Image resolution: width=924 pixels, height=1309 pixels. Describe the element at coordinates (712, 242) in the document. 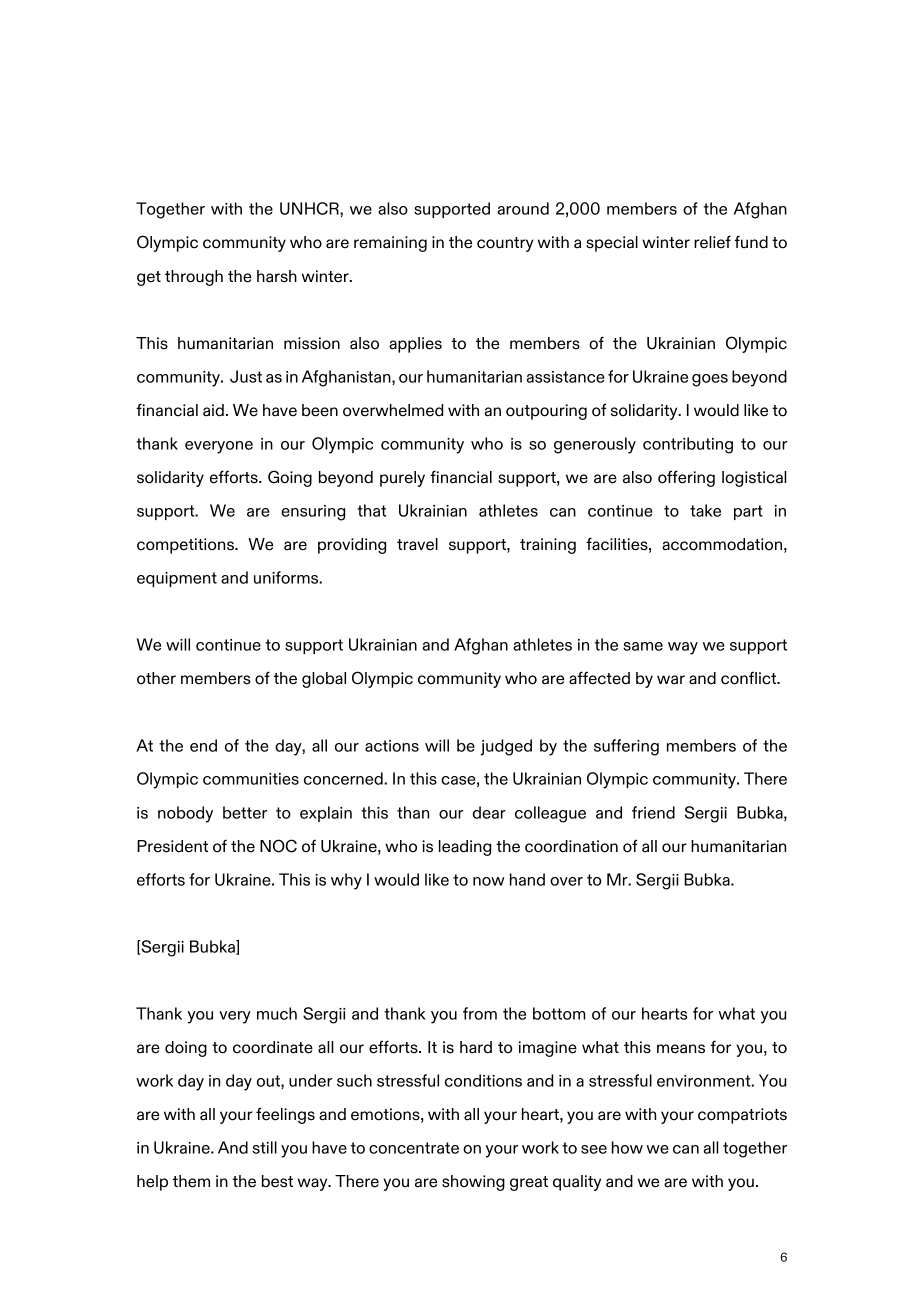

I see `relief` at that location.
